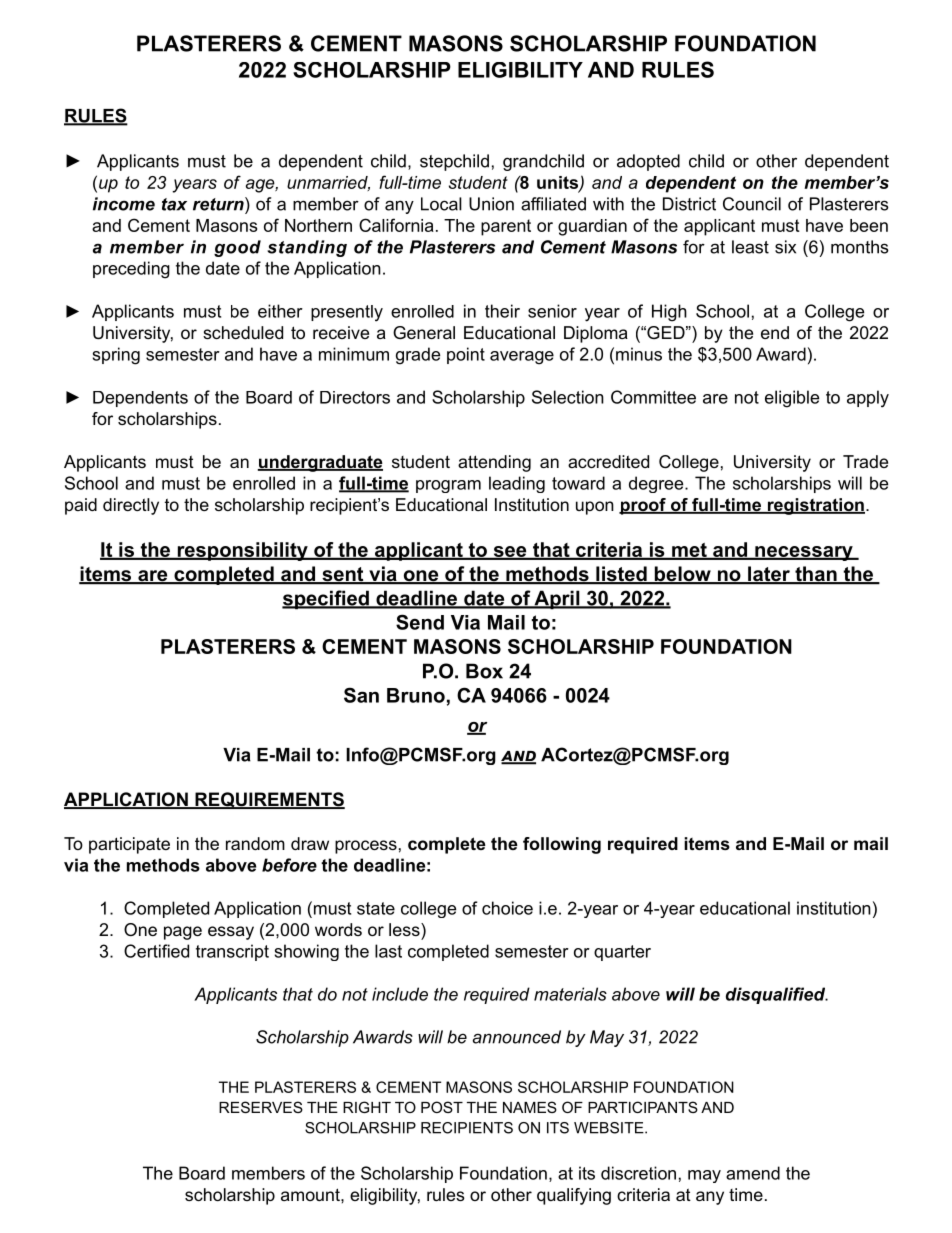 Image resolution: width=952 pixels, height=1233 pixels. What do you see at coordinates (752, 204) in the screenshot?
I see `Council` at bounding box center [752, 204].
